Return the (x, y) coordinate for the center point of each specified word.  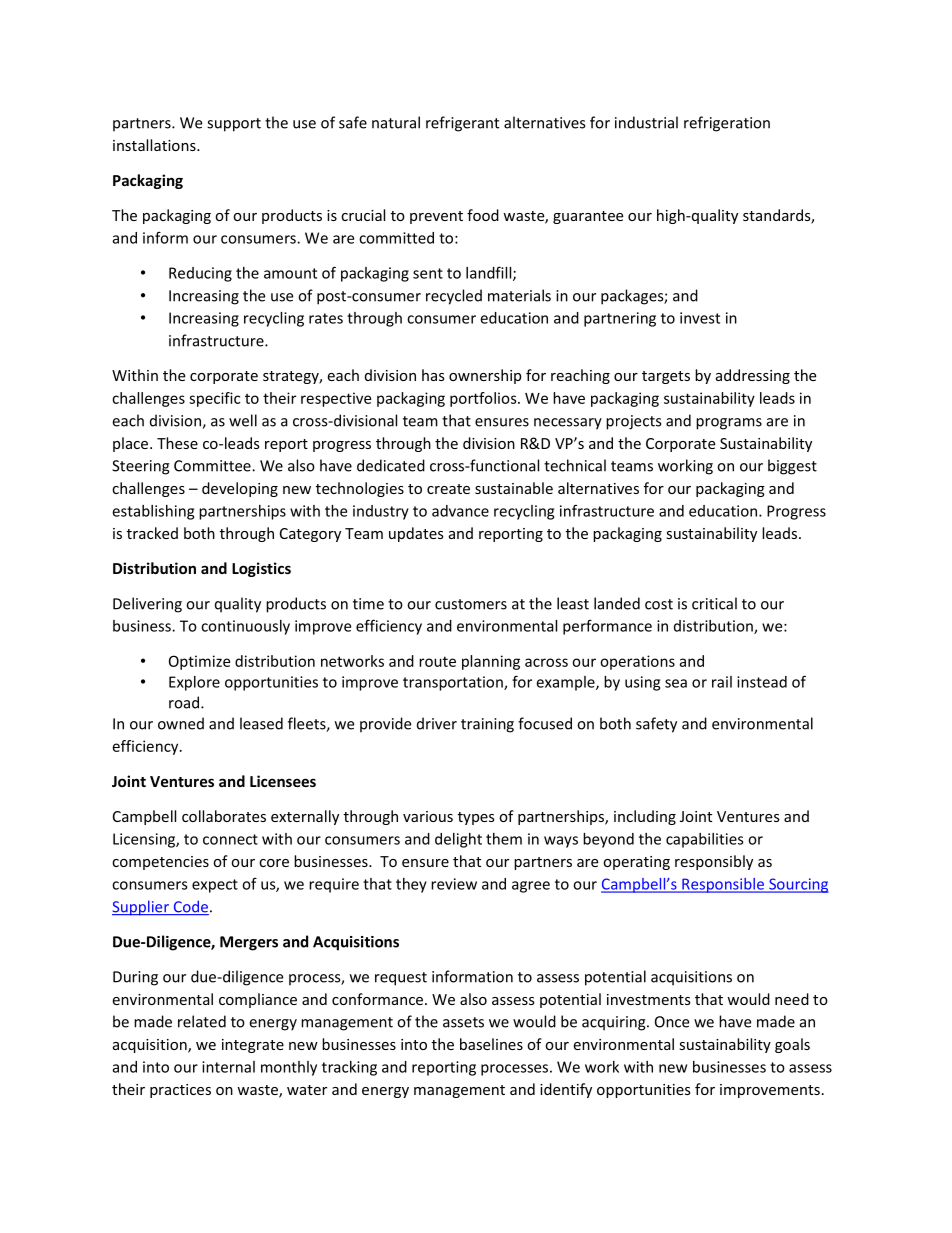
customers (471, 604)
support (234, 125)
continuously (245, 627)
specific (214, 399)
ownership (485, 376)
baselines (491, 1044)
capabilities (705, 840)
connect (230, 839)
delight (458, 840)
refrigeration (727, 124)
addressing (753, 376)
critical (714, 603)
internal (228, 1067)
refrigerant (462, 124)
